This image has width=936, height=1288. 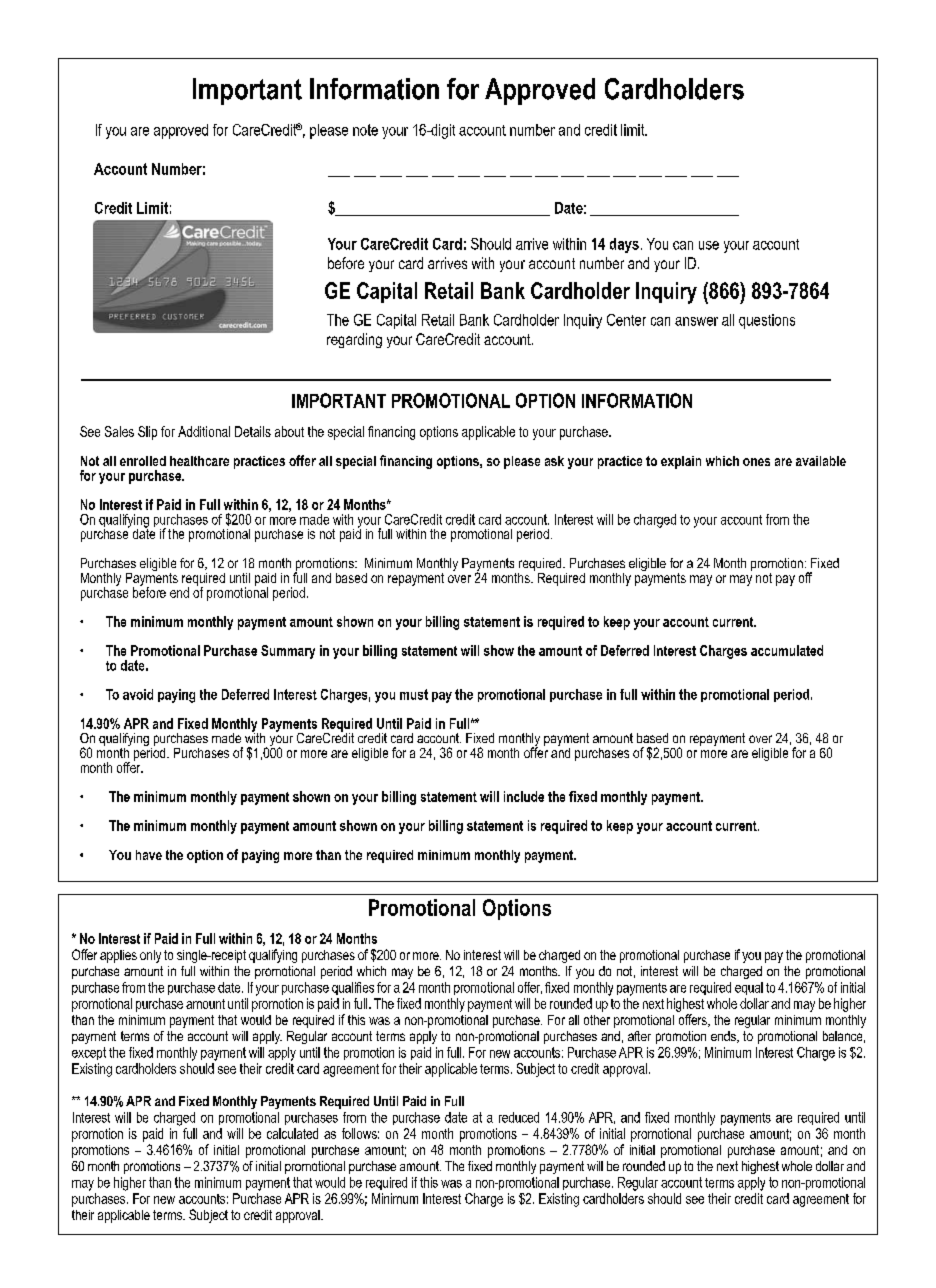 What do you see at coordinates (624, 245) in the image?
I see `days` at bounding box center [624, 245].
